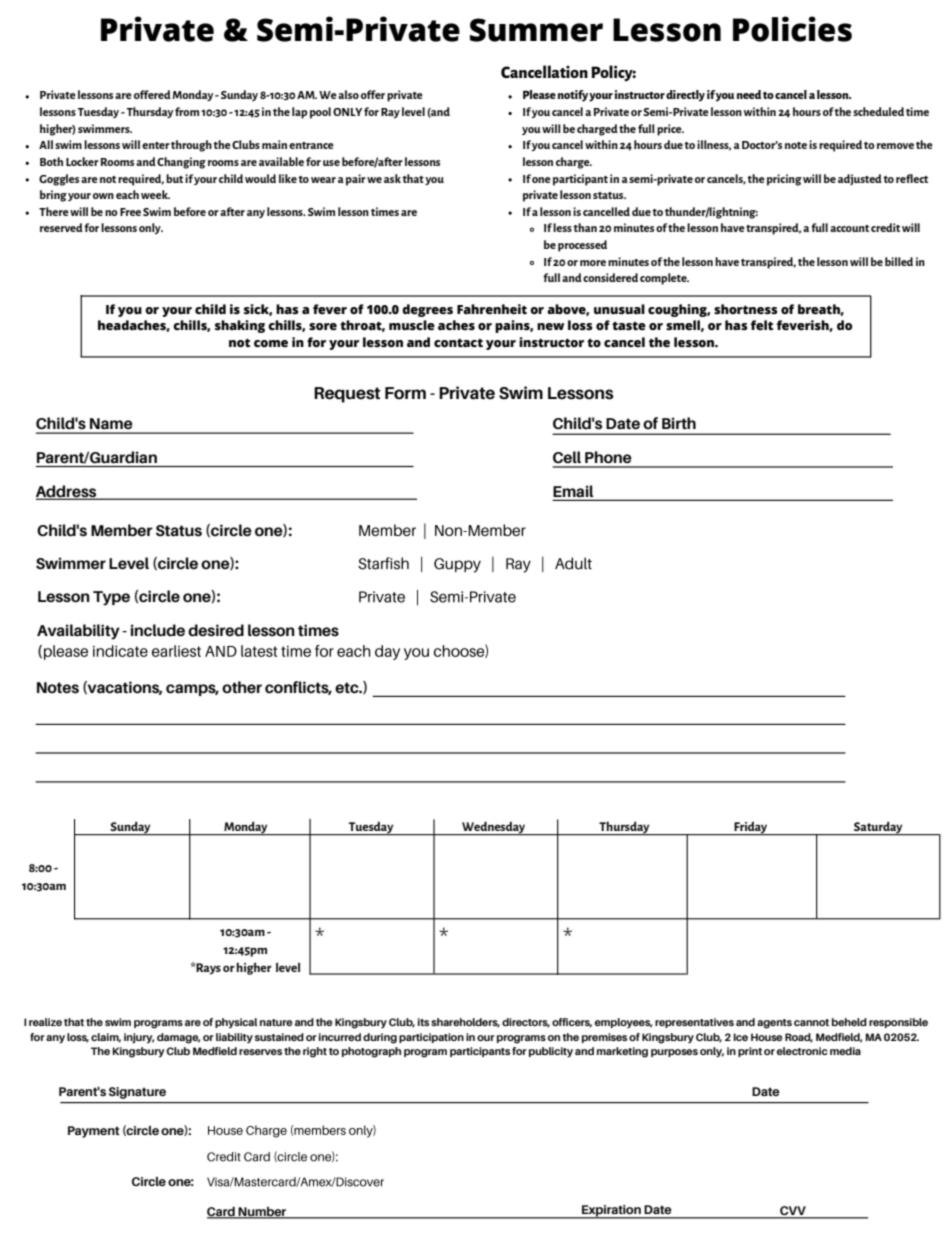 The height and width of the document is (1233, 952). I want to click on felt, so click(762, 325).
